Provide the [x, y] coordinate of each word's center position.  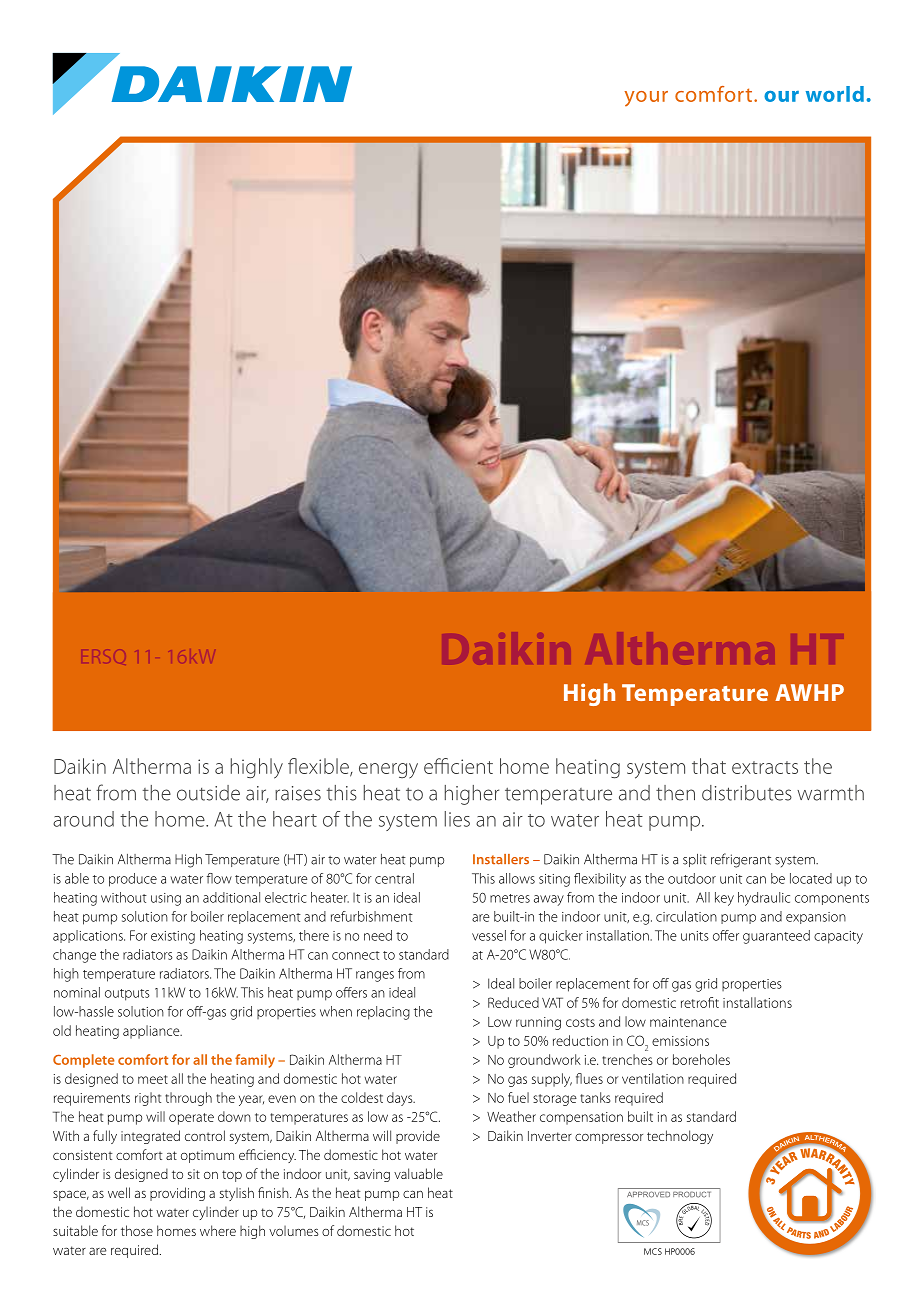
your [646, 98]
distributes [747, 793]
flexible [319, 767]
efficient [458, 766]
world [835, 94]
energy [388, 770]
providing [177, 1194]
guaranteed [776, 937]
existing [173, 937]
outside [208, 793]
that [709, 766]
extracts [765, 767]
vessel [489, 935]
